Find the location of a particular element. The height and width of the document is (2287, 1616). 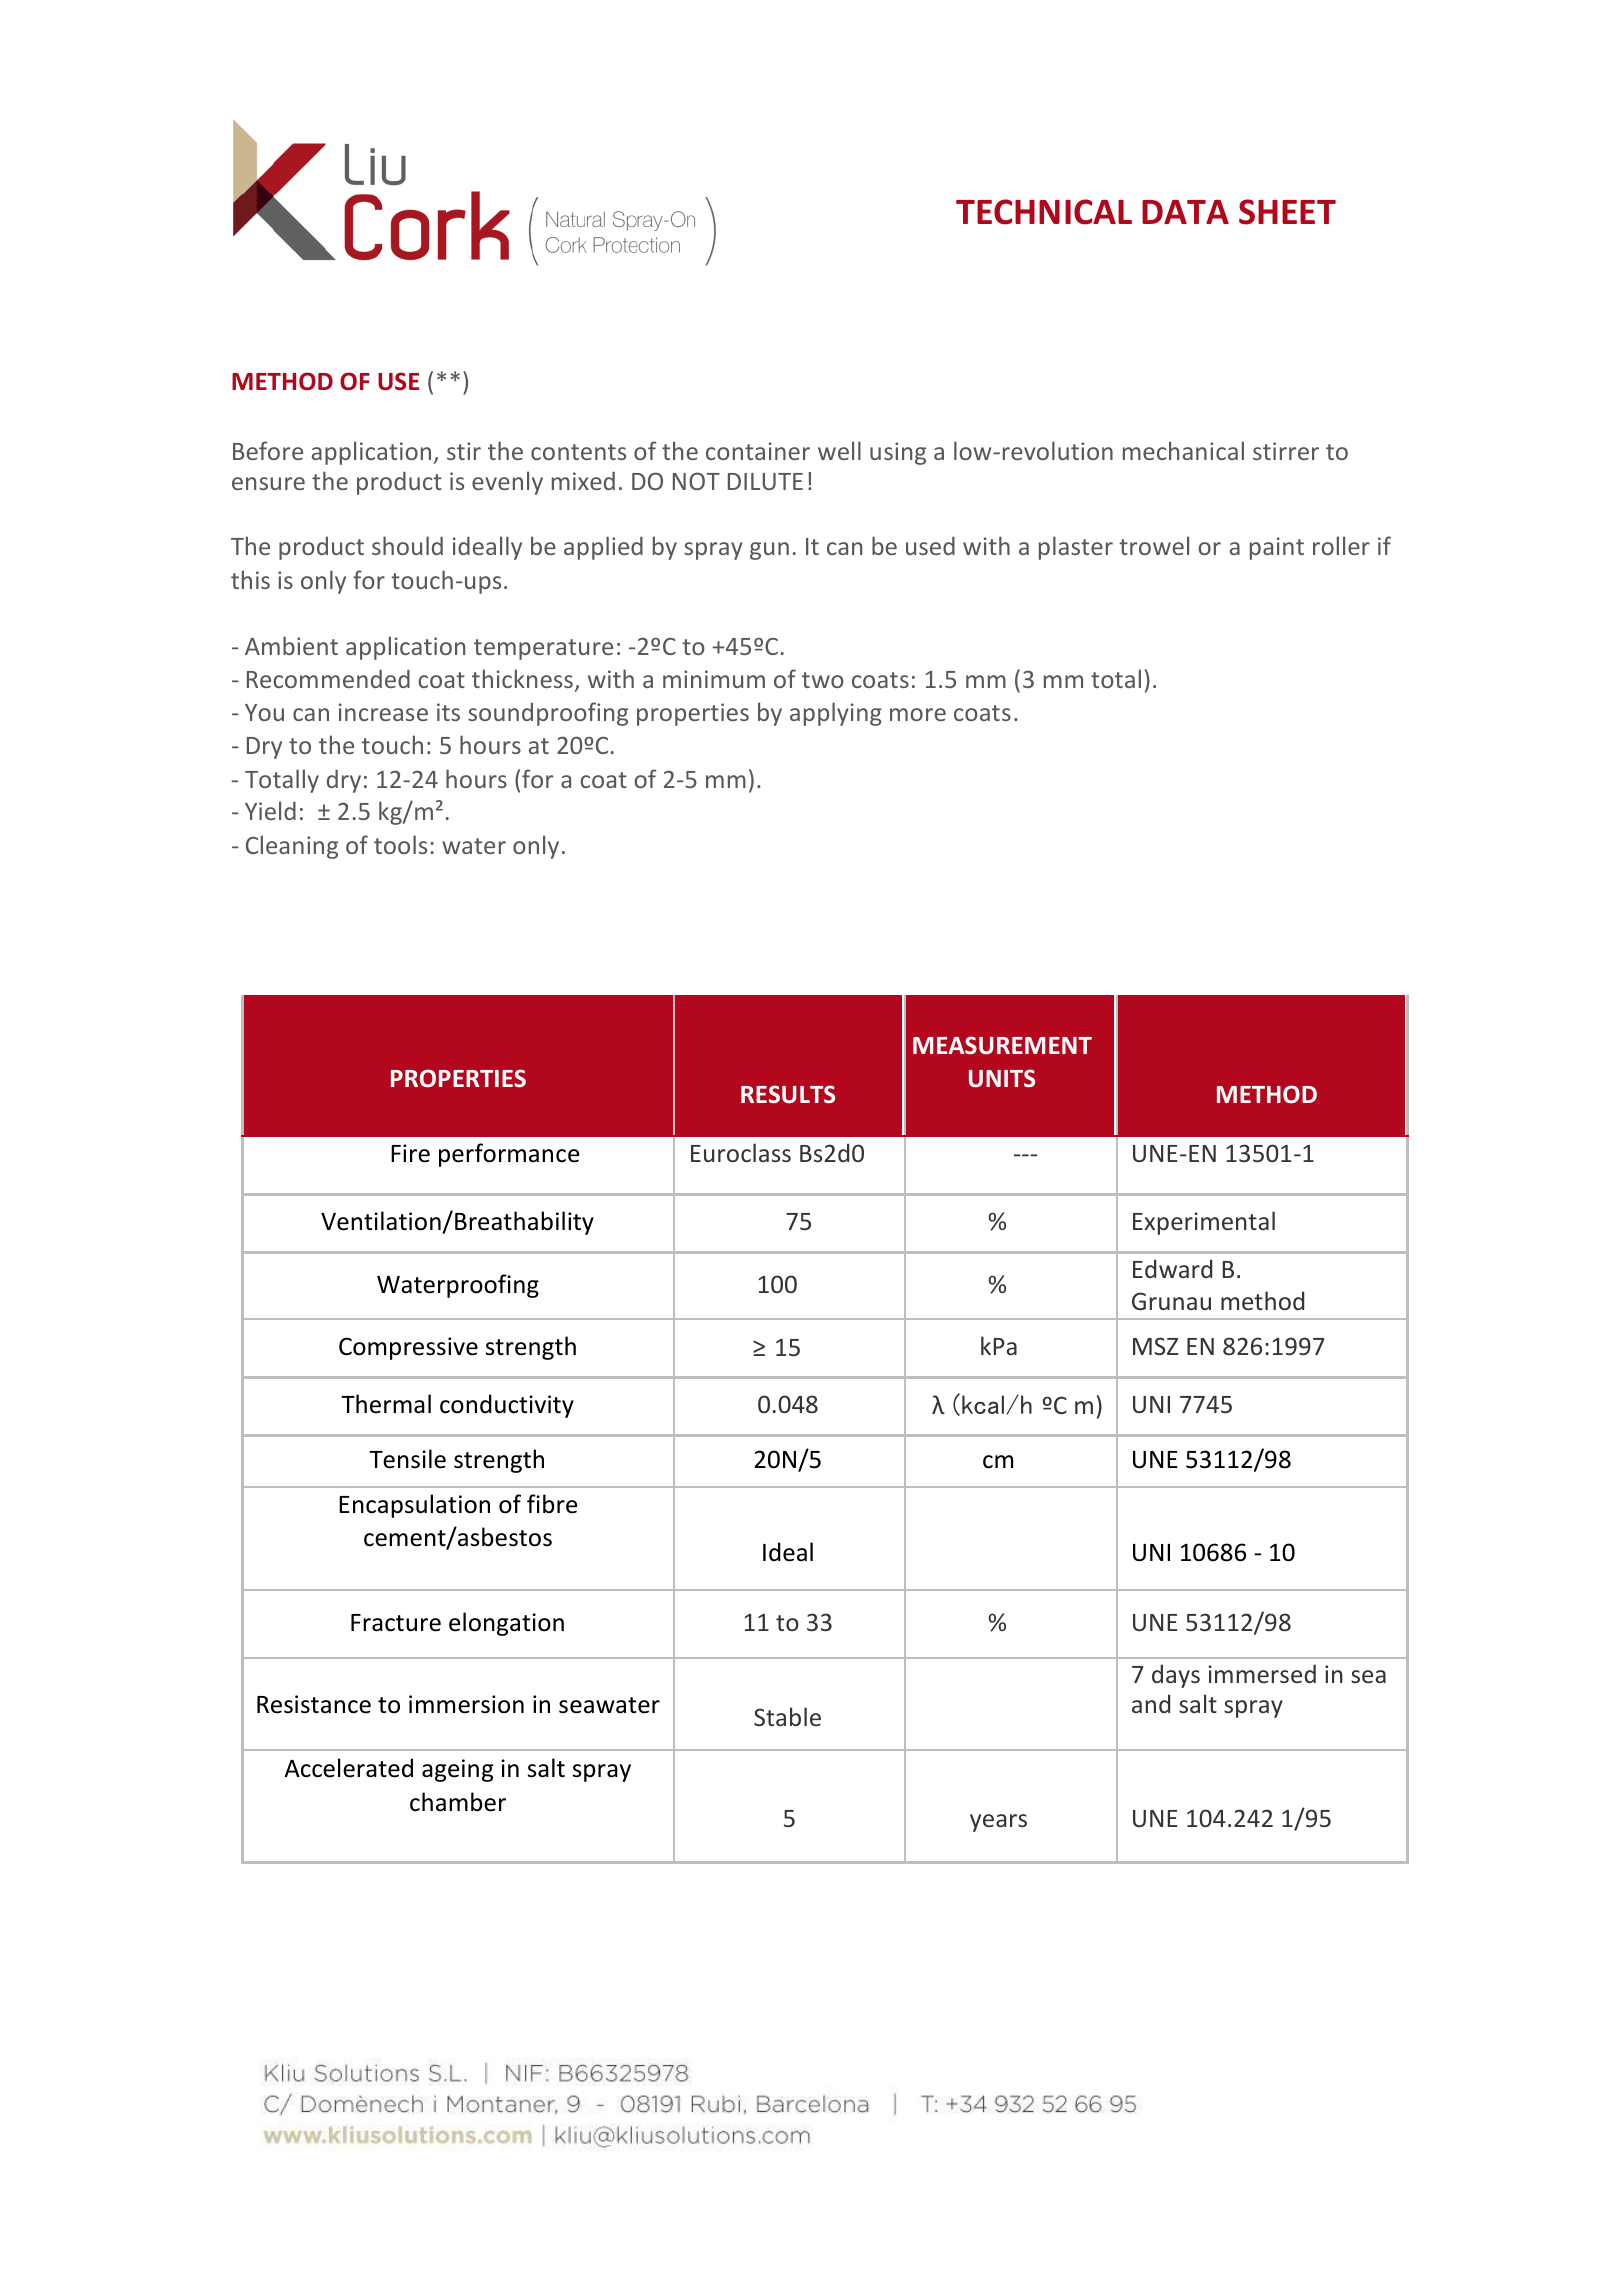

MEASUREMENT is located at coordinates (1002, 1045).
